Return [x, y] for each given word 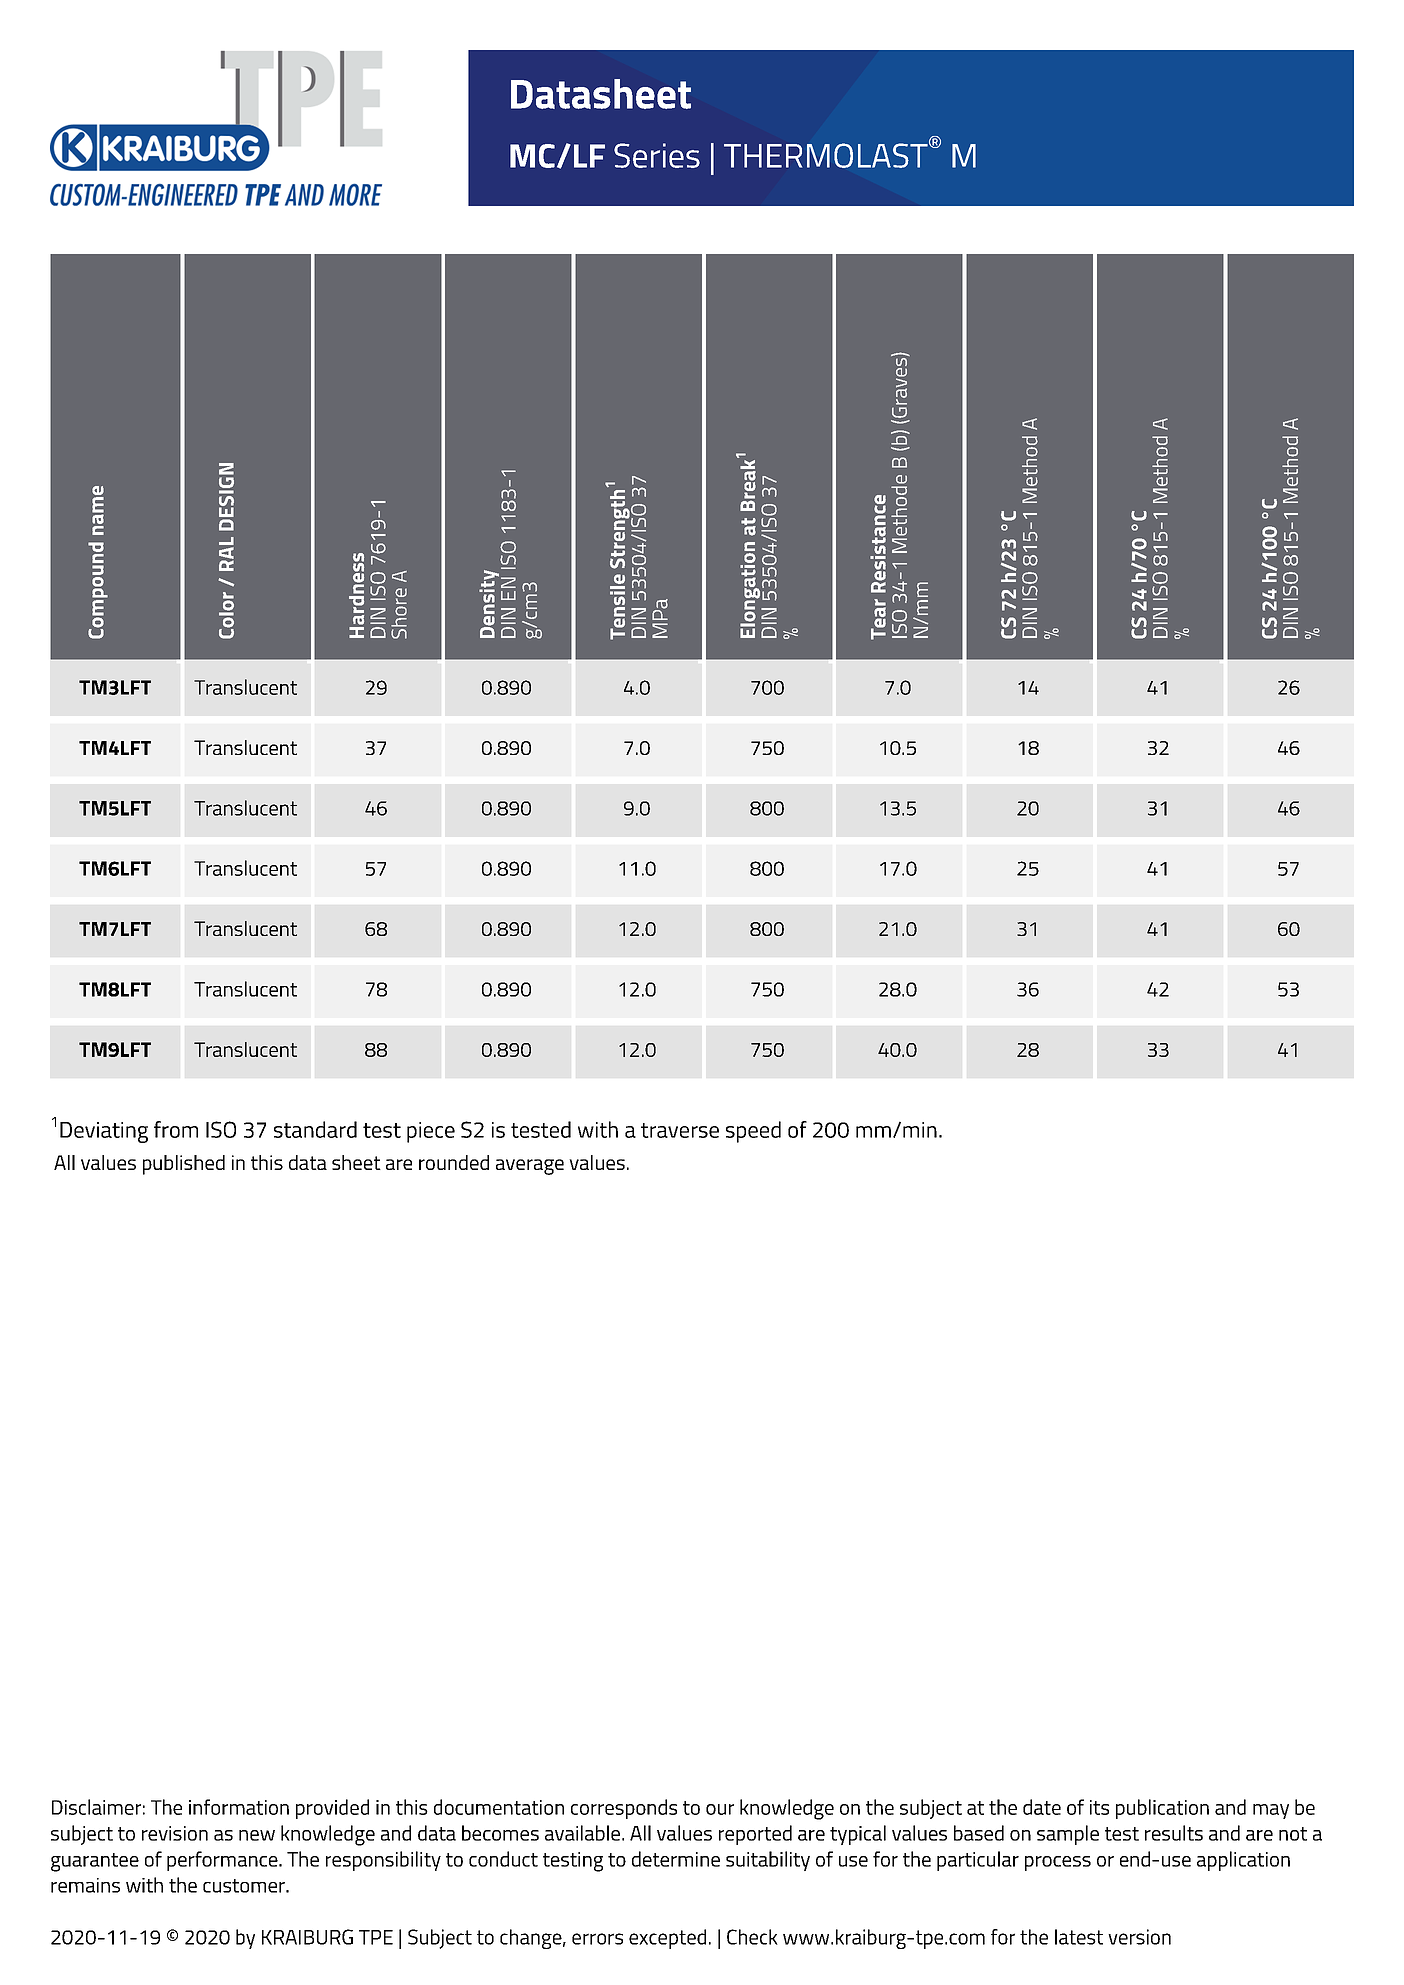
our [720, 1809]
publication [1162, 1809]
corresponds [624, 1809]
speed [753, 1132]
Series [657, 155]
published [184, 1165]
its [1099, 1807]
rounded [454, 1162]
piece [431, 1132]
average [530, 1167]
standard [315, 1129]
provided [332, 1809]
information [239, 1807]
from [176, 1129]
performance [223, 1861]
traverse [680, 1130]
